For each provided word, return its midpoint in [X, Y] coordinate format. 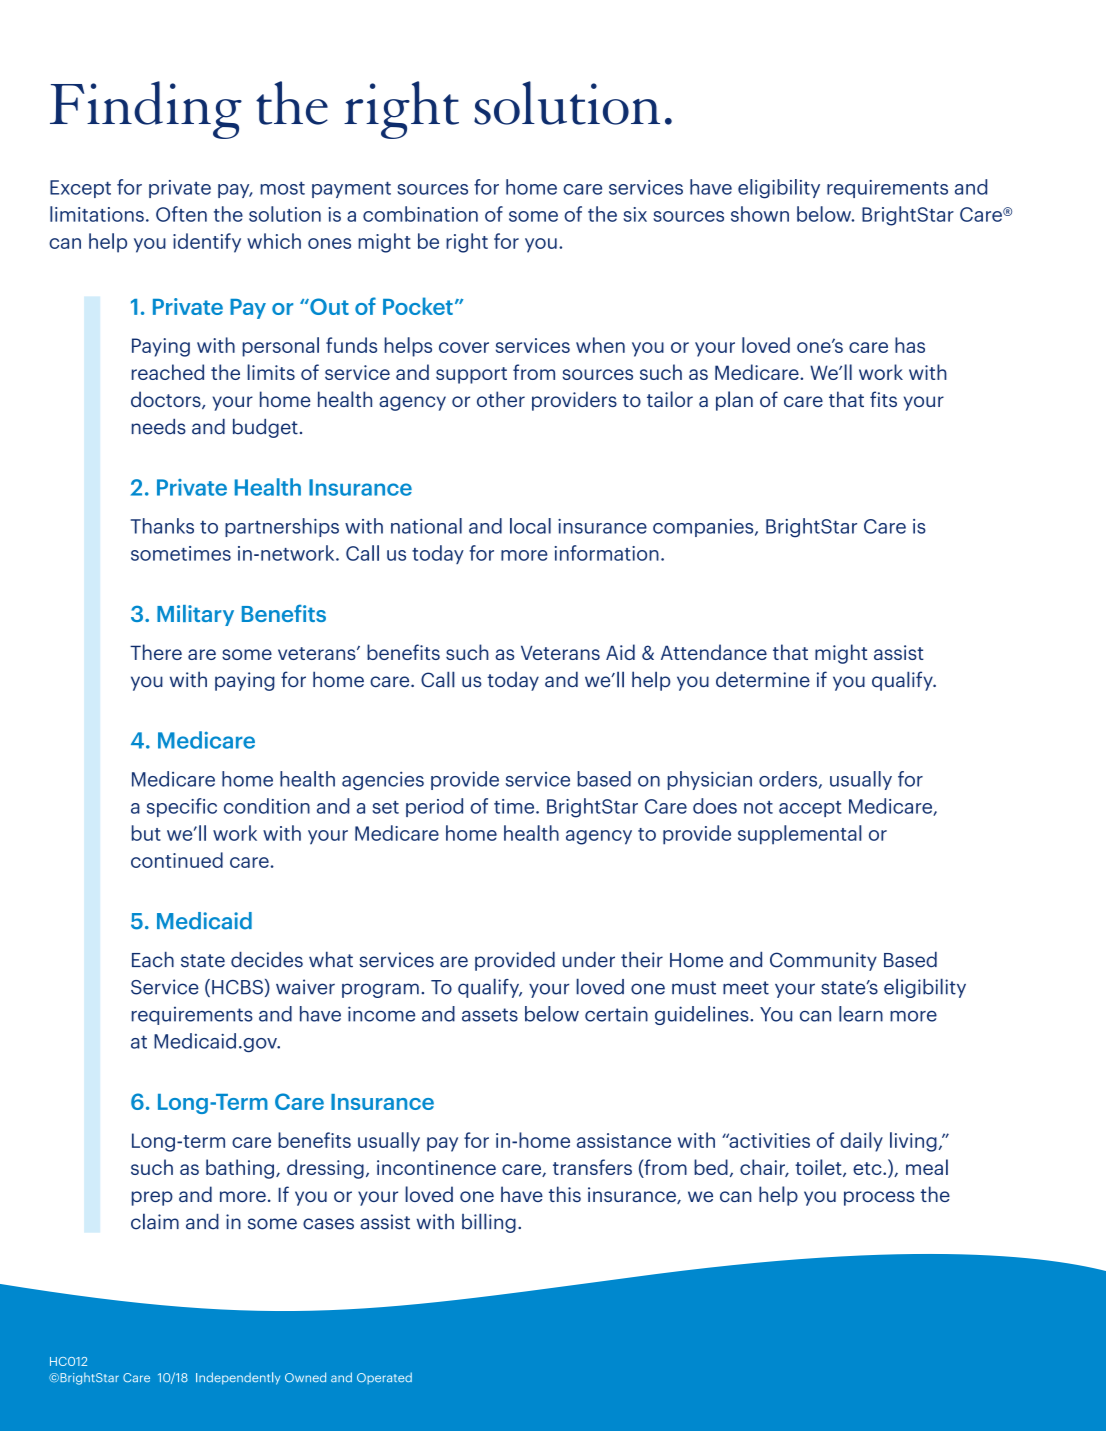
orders [789, 780]
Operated [384, 1378]
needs [159, 427]
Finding [146, 110]
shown [760, 214]
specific [182, 807]
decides [267, 959]
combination [420, 214]
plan [734, 401]
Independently [238, 1378]
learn [861, 1014]
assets [490, 1015]
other [501, 399]
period [434, 807]
